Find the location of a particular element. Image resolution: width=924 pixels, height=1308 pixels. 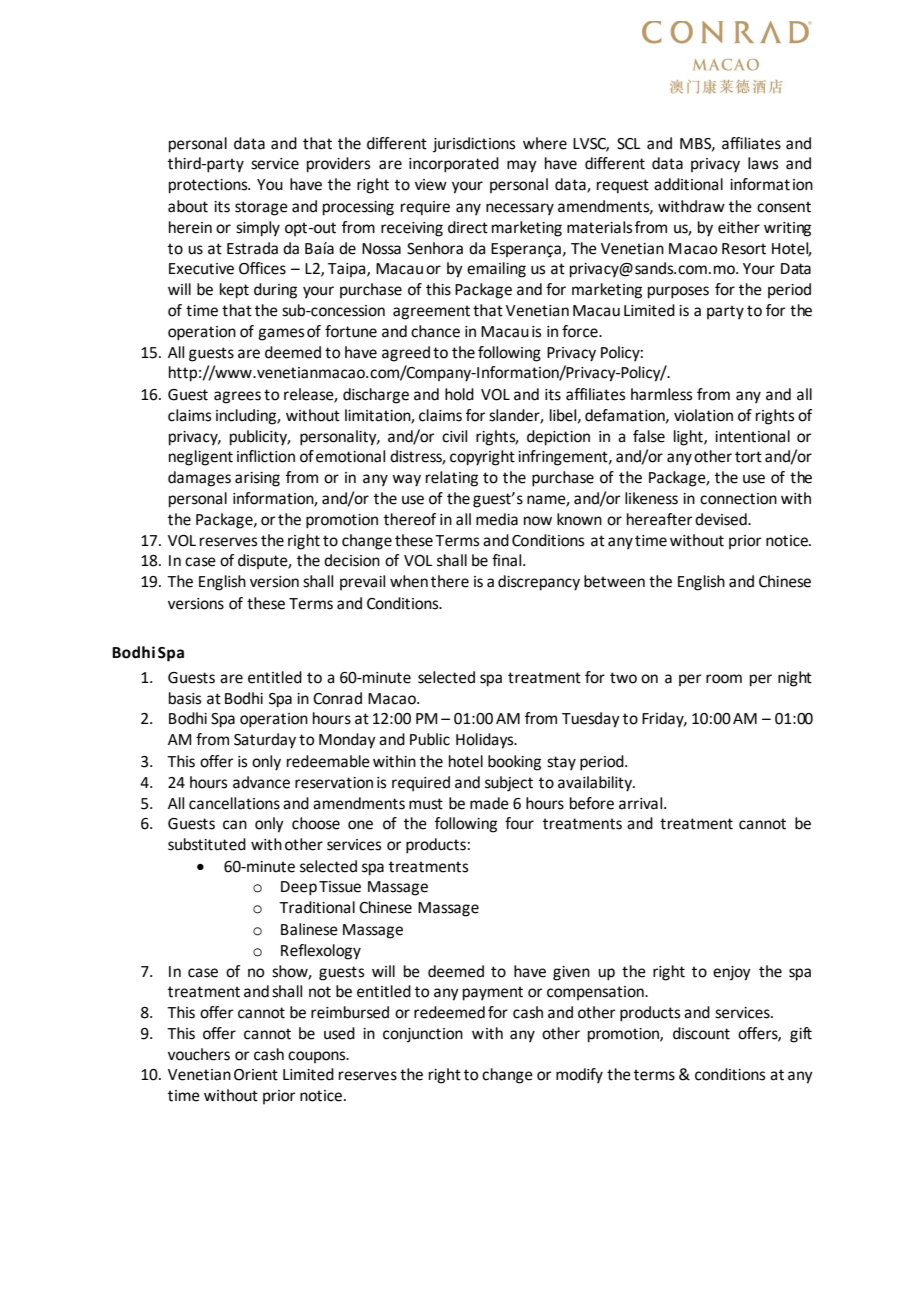

discount is located at coordinates (701, 1033).
